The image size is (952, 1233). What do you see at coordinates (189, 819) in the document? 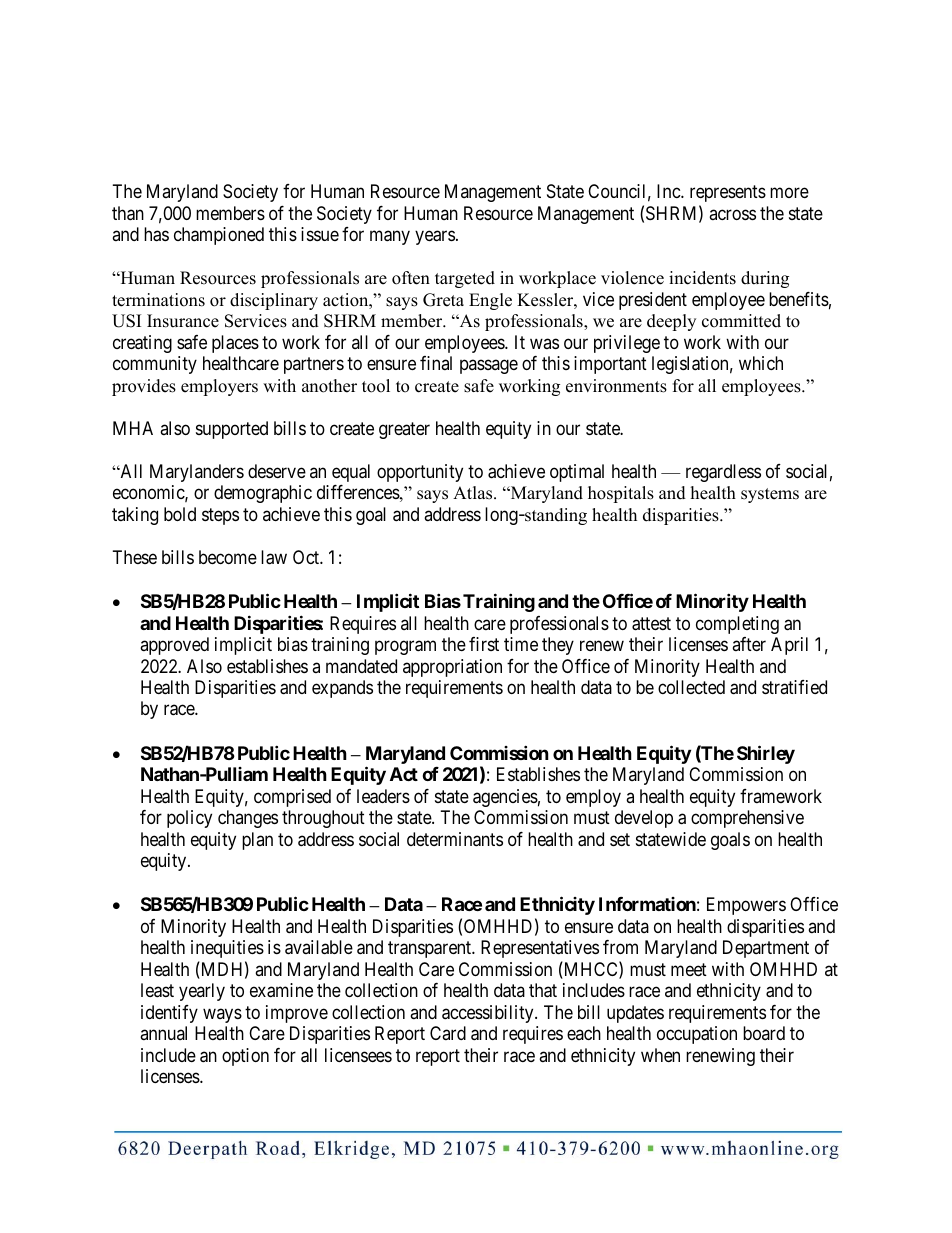
I see `policy` at bounding box center [189, 819].
